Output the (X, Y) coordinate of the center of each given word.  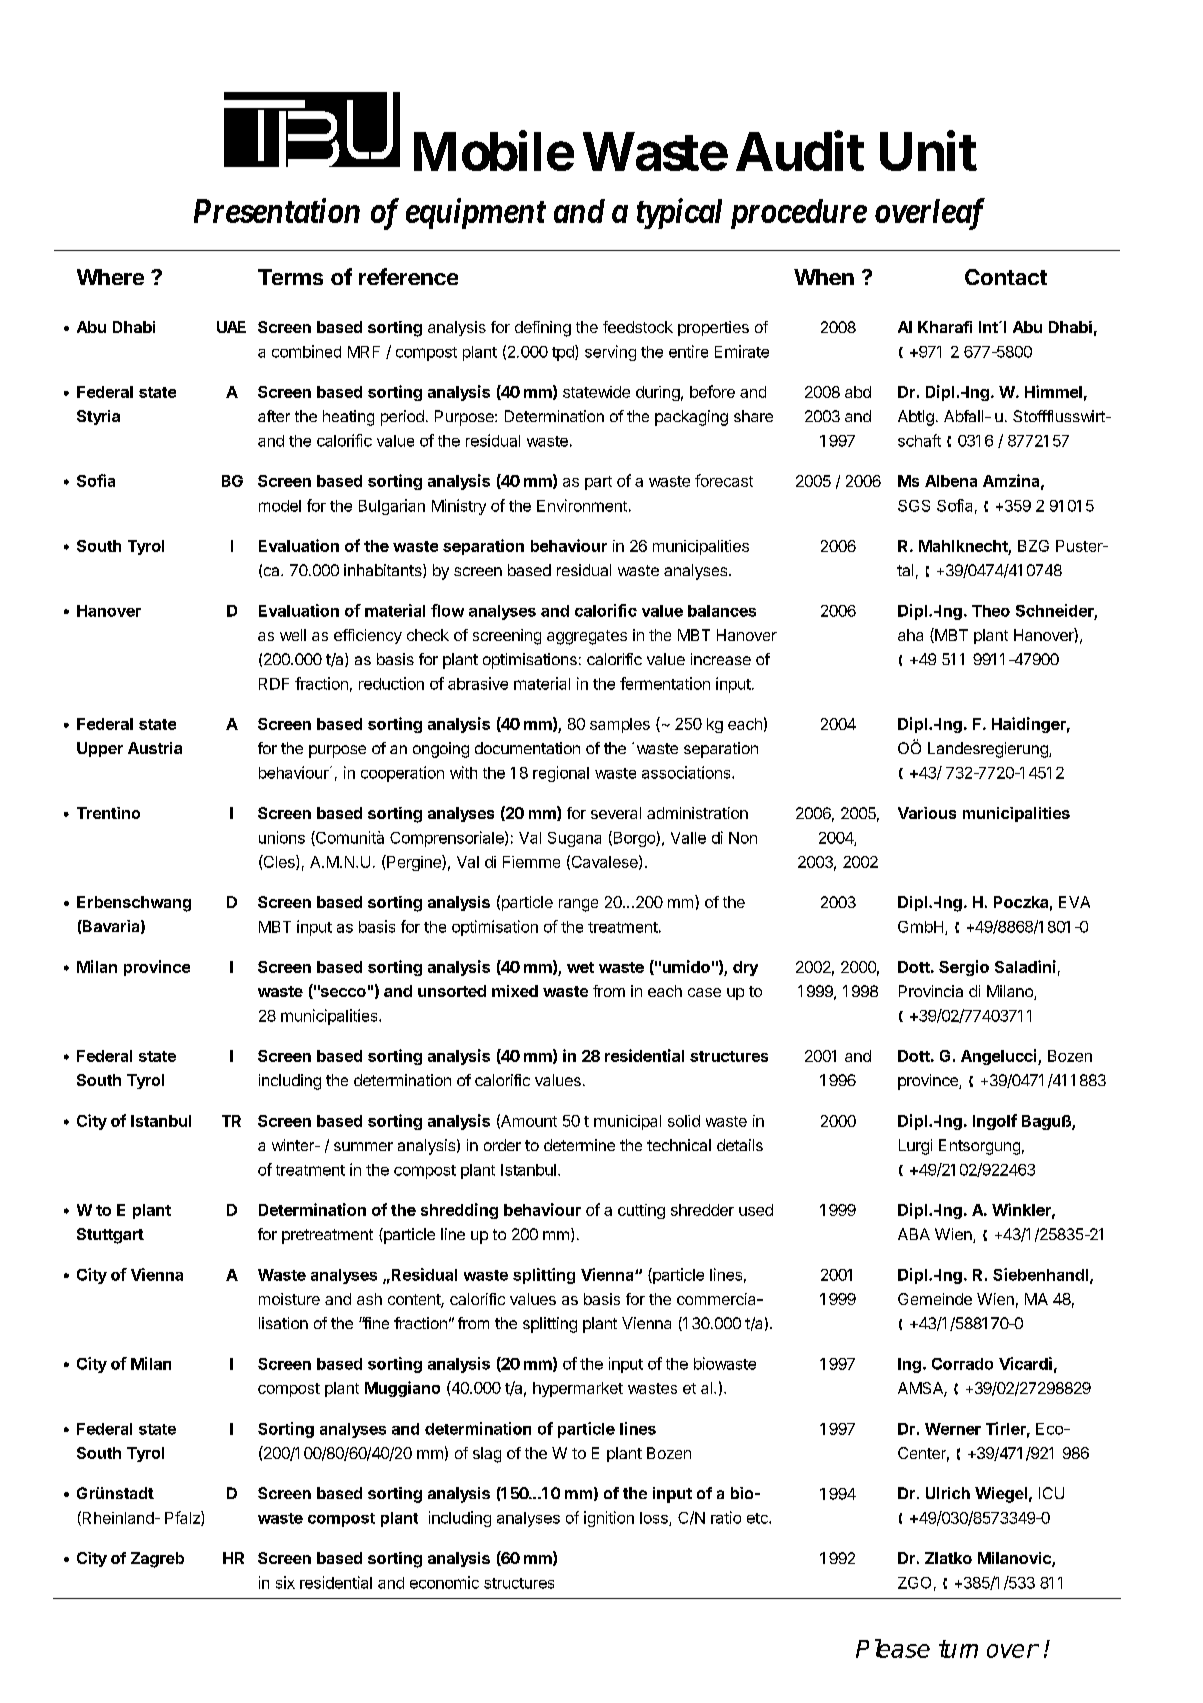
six (285, 1582)
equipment (476, 213)
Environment (582, 505)
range (578, 905)
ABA (914, 1234)
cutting (641, 1211)
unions (282, 837)
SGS (914, 506)
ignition (609, 1519)
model (280, 506)
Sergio (964, 968)
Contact (1006, 277)
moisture (289, 1299)
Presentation (277, 210)
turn (958, 1649)
